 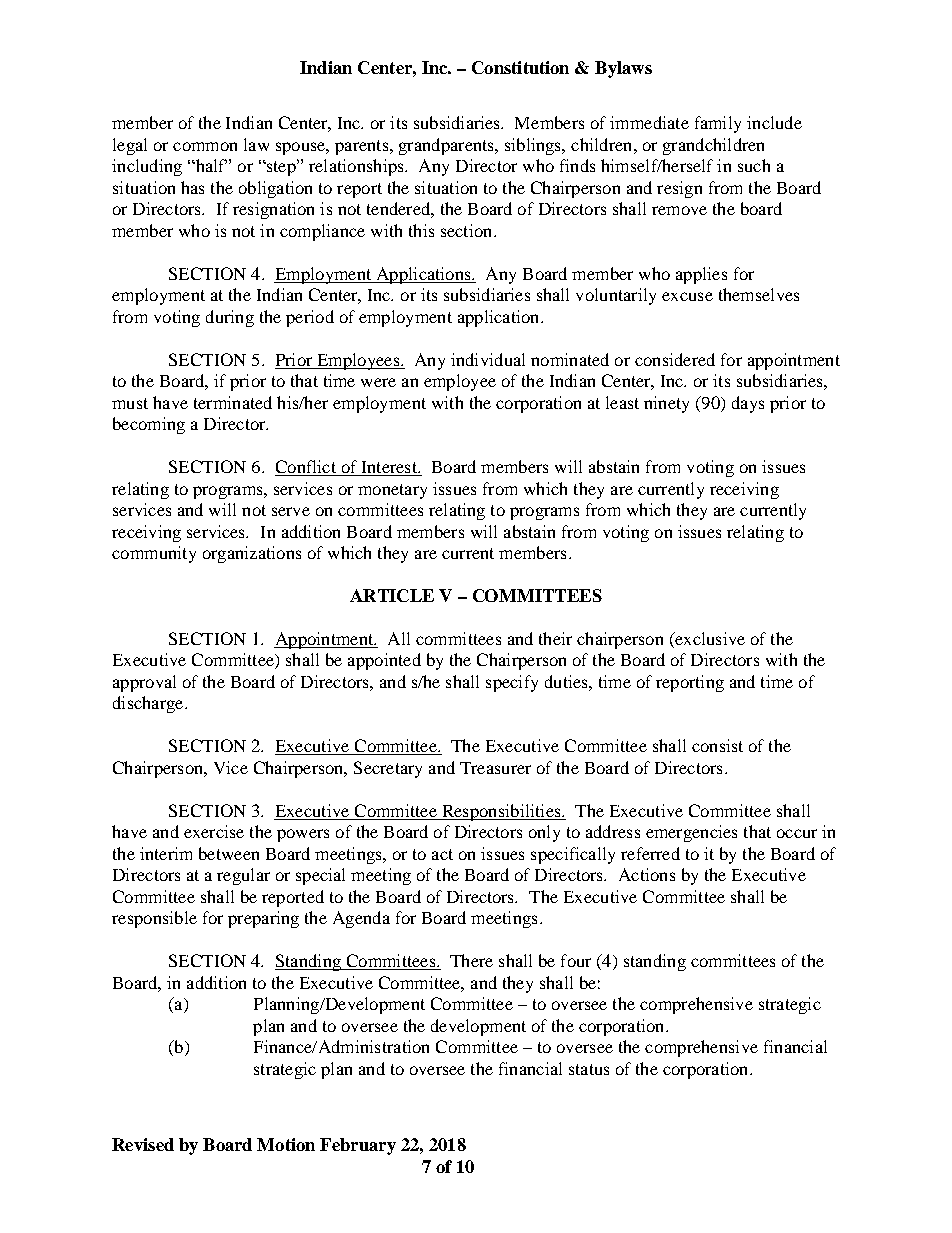 What do you see at coordinates (717, 745) in the page?
I see `consist` at bounding box center [717, 745].
